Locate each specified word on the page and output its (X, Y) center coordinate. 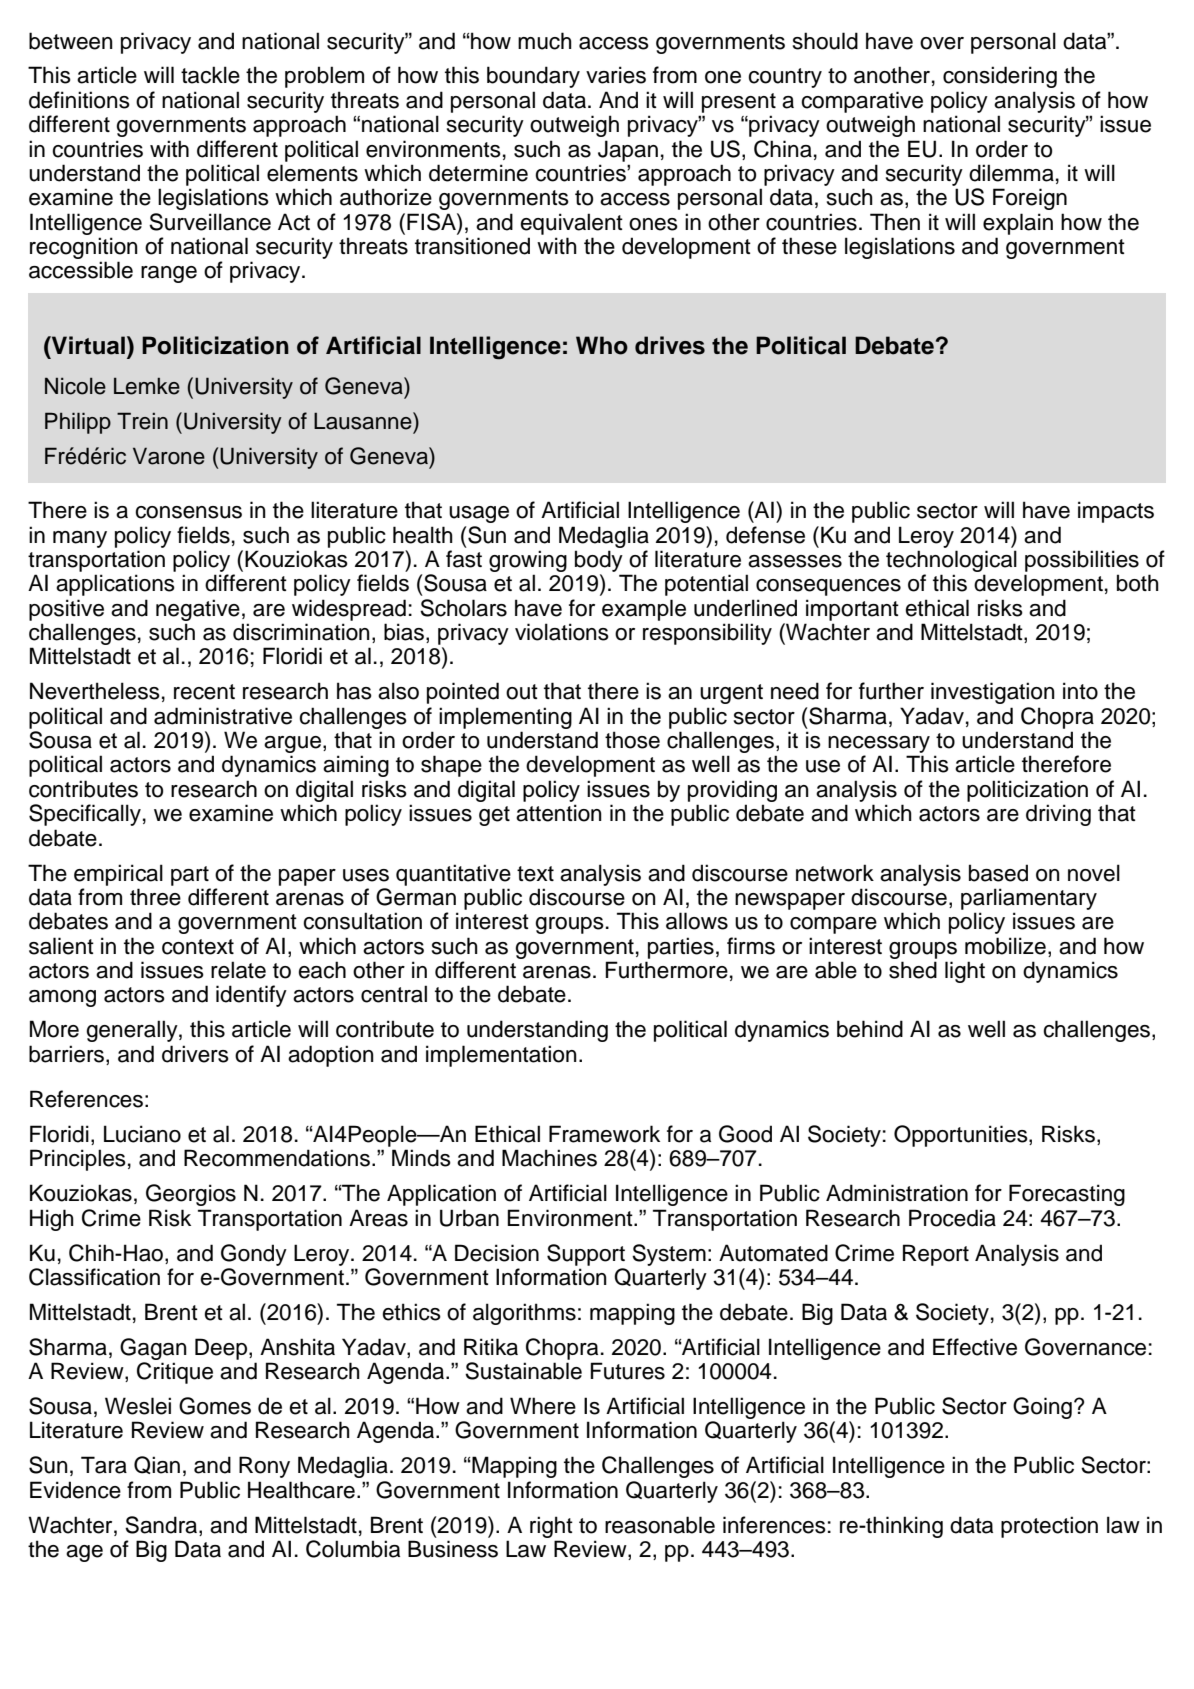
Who (602, 345)
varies (616, 75)
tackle (210, 75)
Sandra (162, 1526)
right (551, 1527)
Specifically (85, 815)
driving (1058, 815)
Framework (604, 1134)
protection (1049, 1527)
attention (559, 813)
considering (1000, 77)
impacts (1116, 512)
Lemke (147, 386)
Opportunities (962, 1136)
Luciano (142, 1134)
